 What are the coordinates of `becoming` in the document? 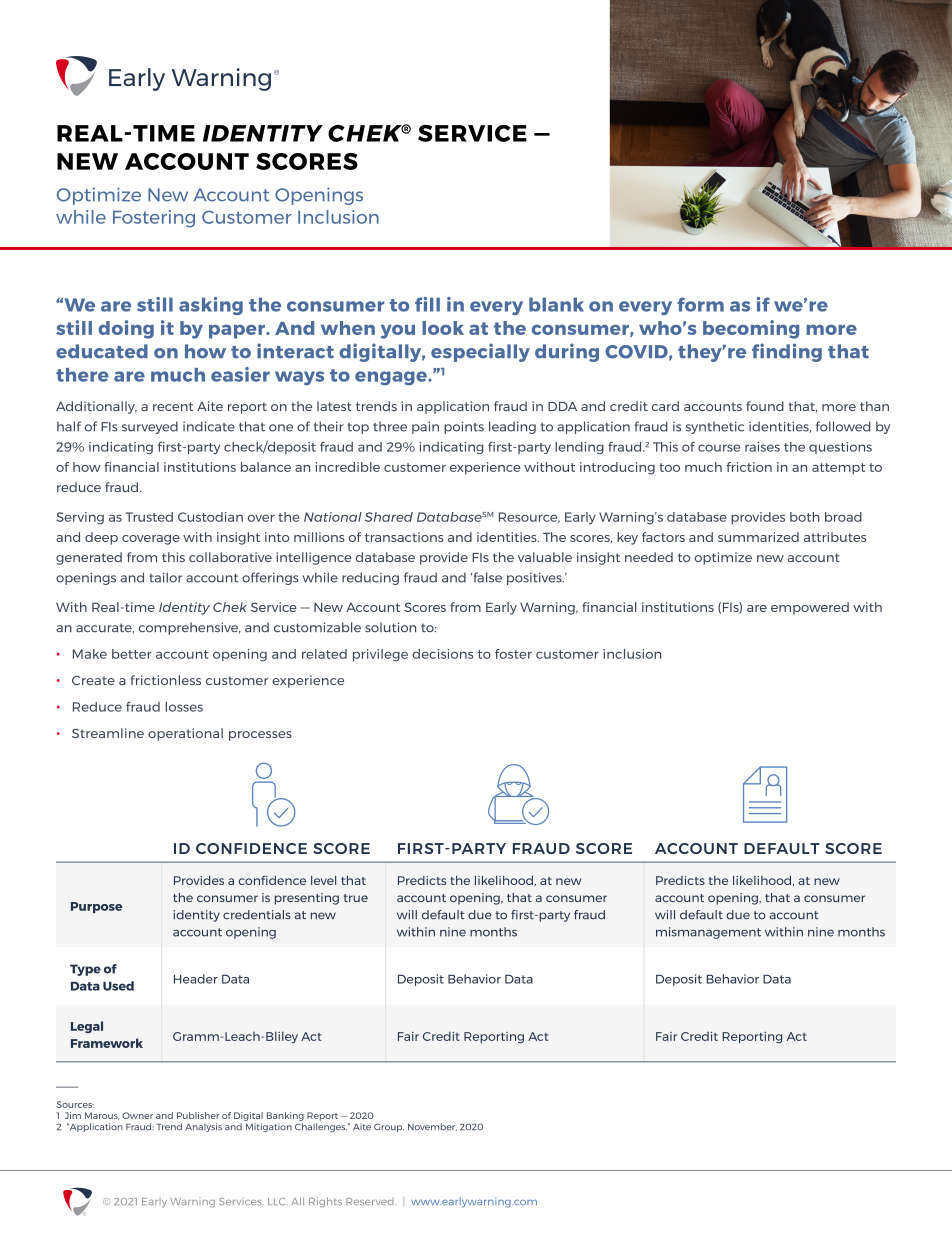 It's located at (751, 329).
